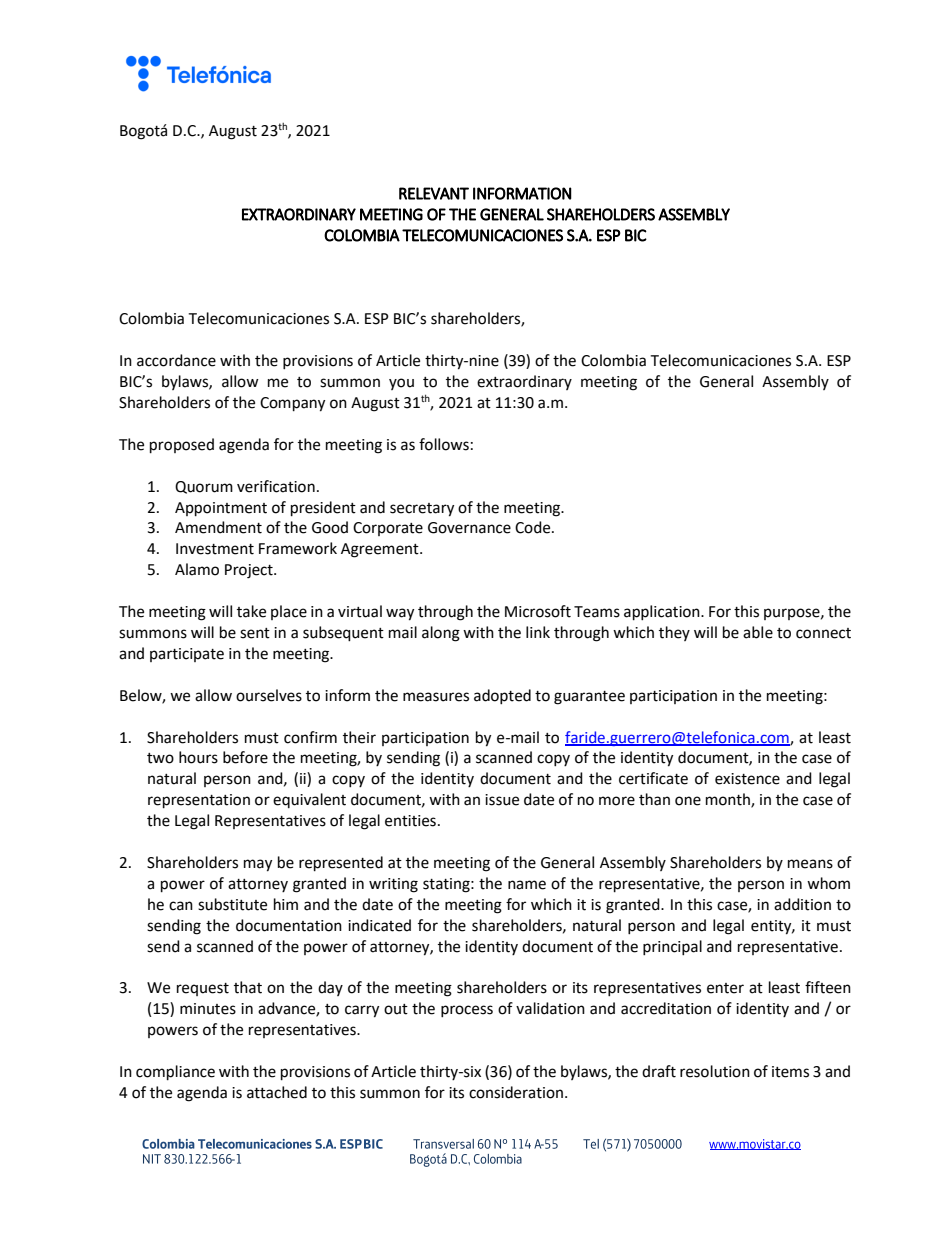 The height and width of the screenshot is (1233, 952). Describe the element at coordinates (401, 384) in the screenshot. I see `you` at that location.
